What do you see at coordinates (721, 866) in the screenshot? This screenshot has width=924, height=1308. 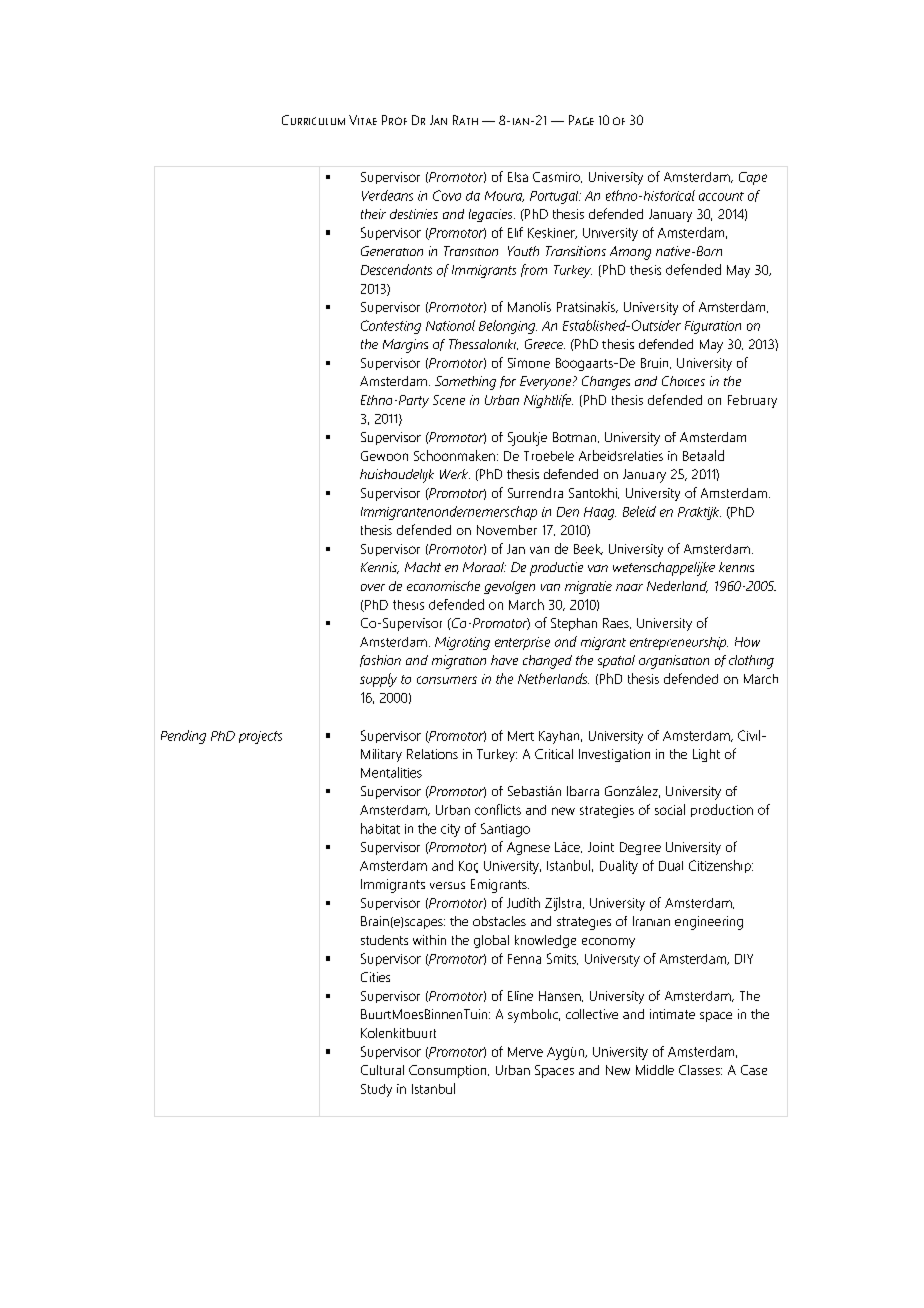 I see `Citizenship` at bounding box center [721, 866].
